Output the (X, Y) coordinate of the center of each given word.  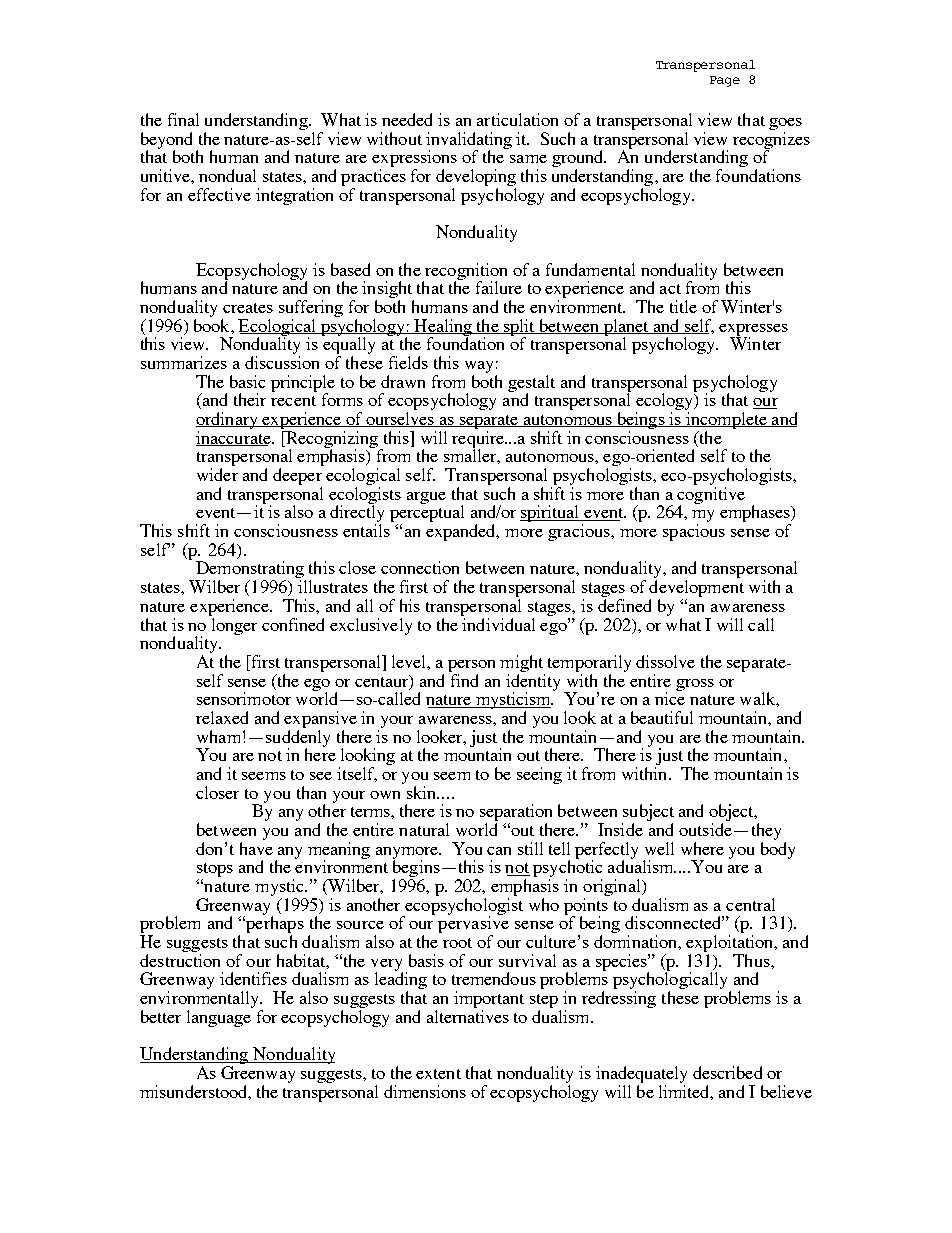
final (183, 119)
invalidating (469, 141)
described (727, 1072)
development (696, 590)
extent (438, 1074)
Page (725, 81)
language (219, 1018)
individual (498, 623)
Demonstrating (250, 571)
